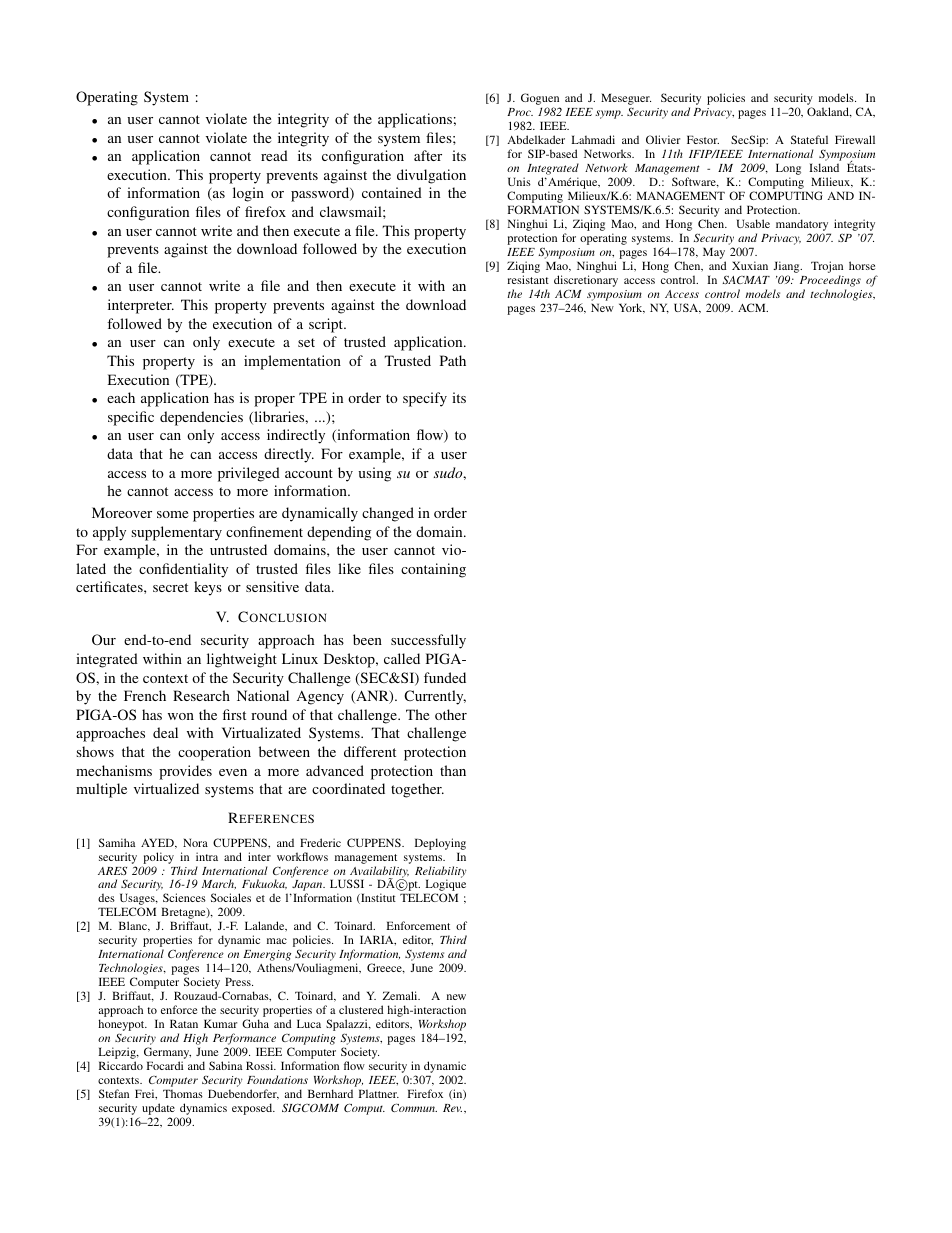 Image resolution: width=952 pixels, height=1233 pixels. I want to click on Thomas, so click(183, 1093).
